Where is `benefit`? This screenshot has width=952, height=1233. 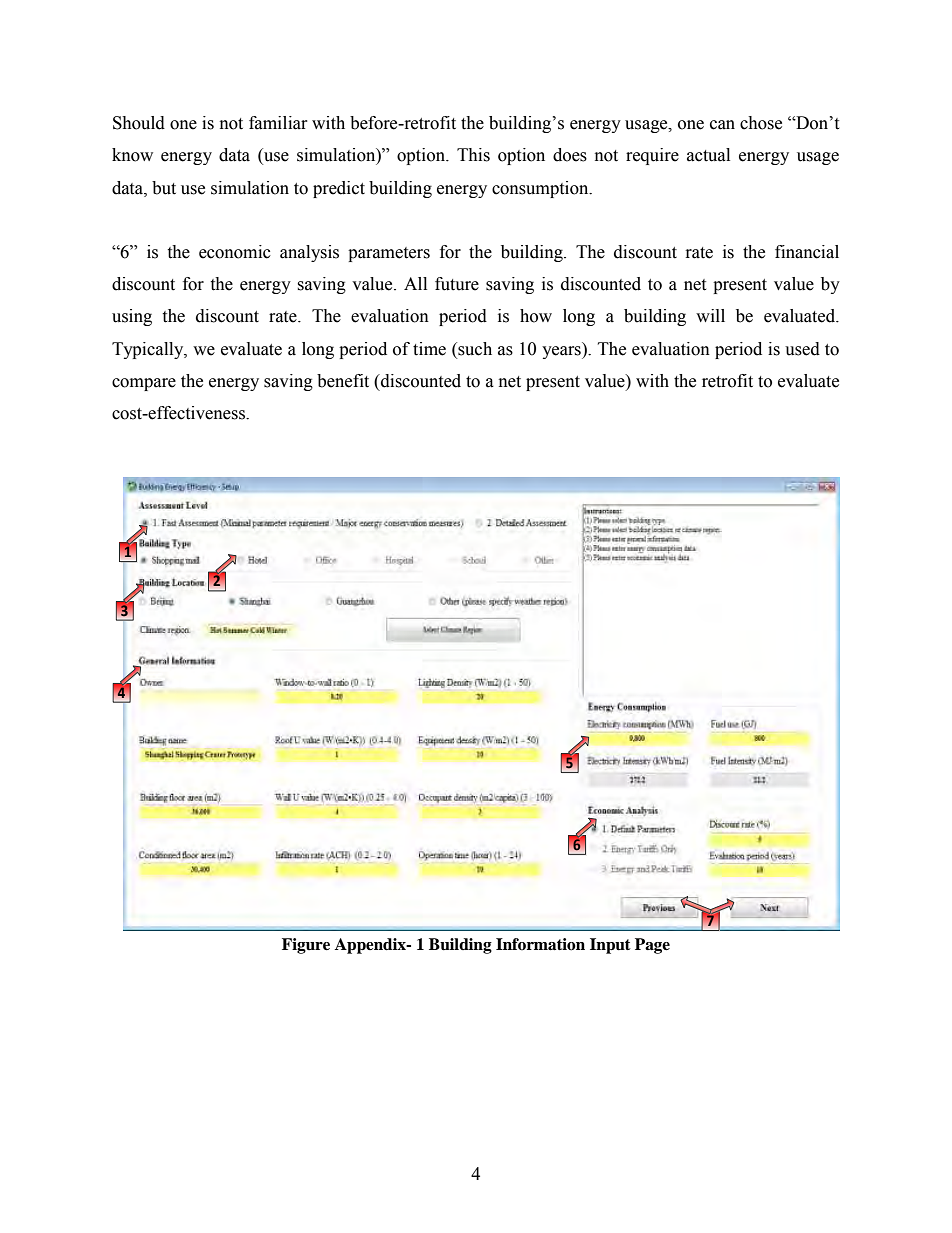
benefit is located at coordinates (343, 381).
